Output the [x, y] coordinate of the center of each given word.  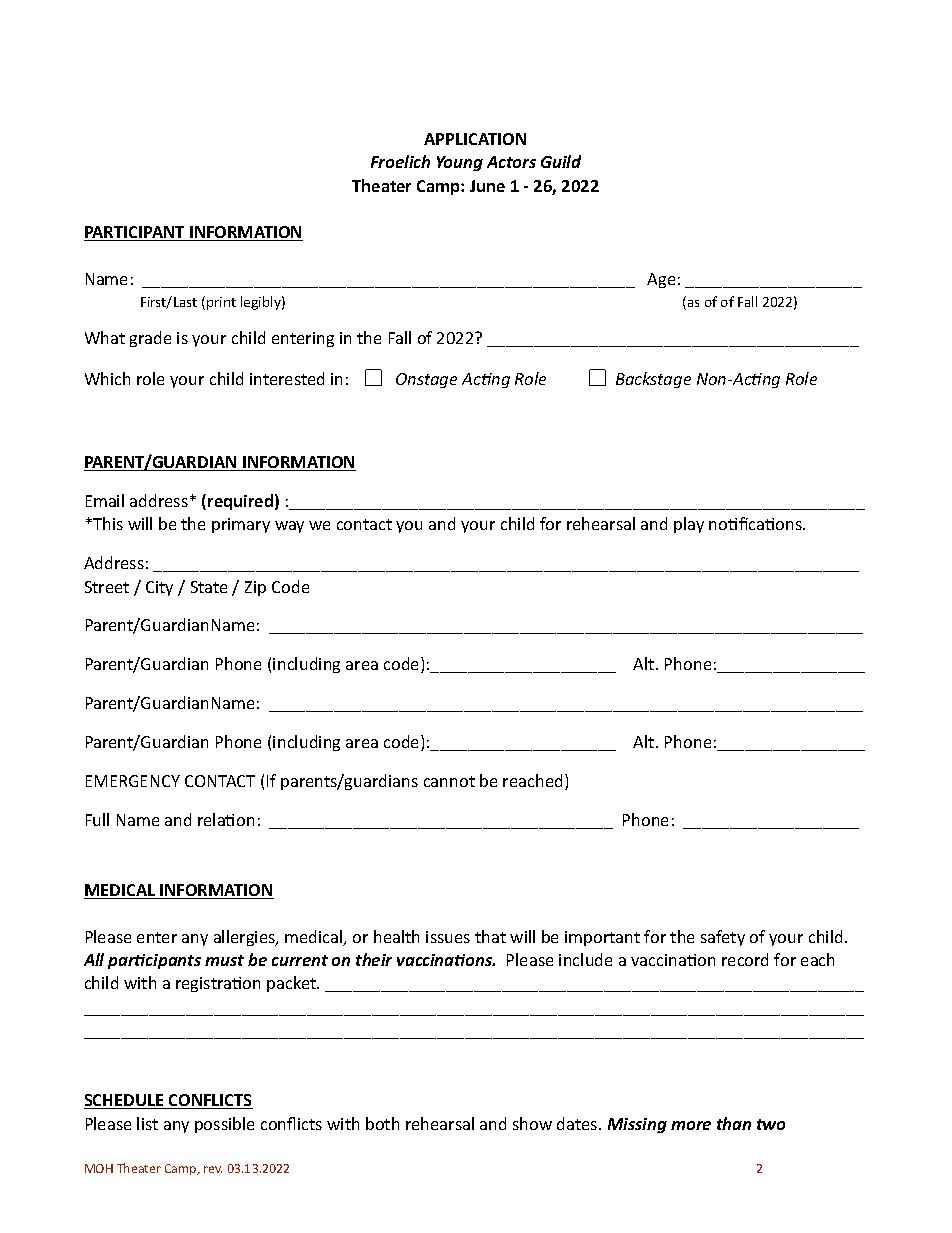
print [221, 303]
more [691, 1125]
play [689, 525]
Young [460, 163]
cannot [449, 781]
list [147, 1123]
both [382, 1123]
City [159, 588]
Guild [561, 161]
